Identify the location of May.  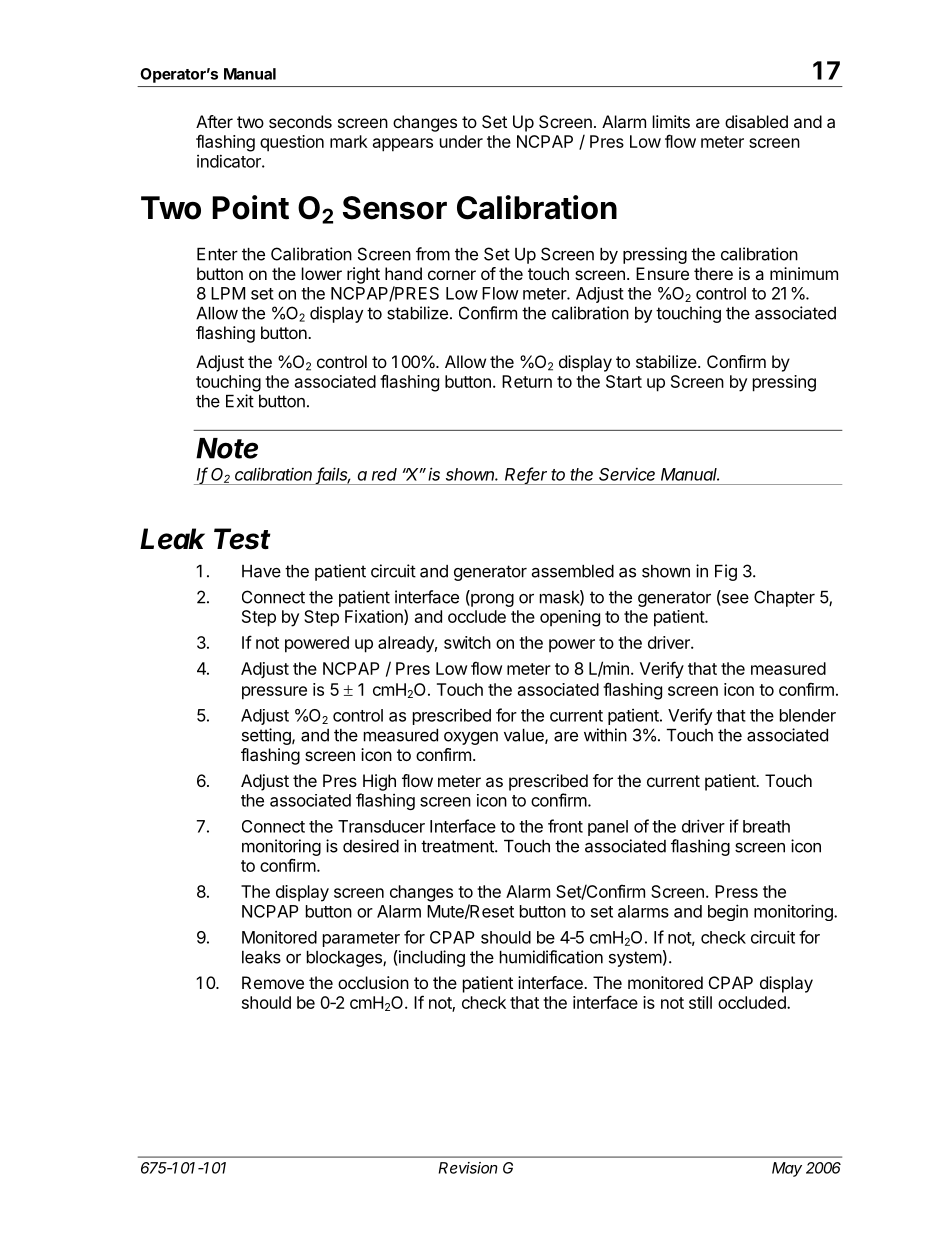
(787, 1169).
